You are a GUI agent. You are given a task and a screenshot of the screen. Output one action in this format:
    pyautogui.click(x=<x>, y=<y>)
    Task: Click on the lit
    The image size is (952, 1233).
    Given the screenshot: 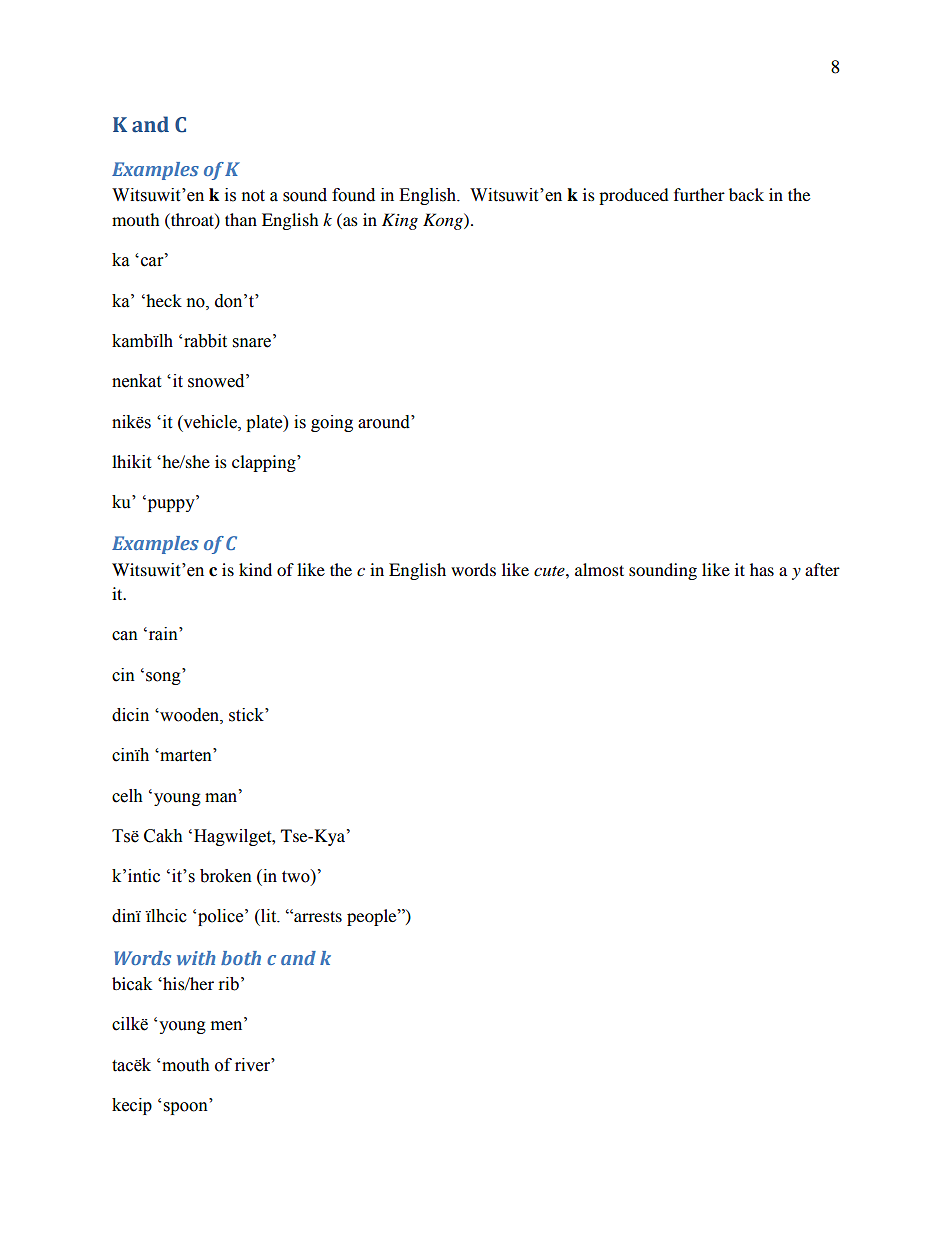 What is the action you would take?
    pyautogui.click(x=269, y=916)
